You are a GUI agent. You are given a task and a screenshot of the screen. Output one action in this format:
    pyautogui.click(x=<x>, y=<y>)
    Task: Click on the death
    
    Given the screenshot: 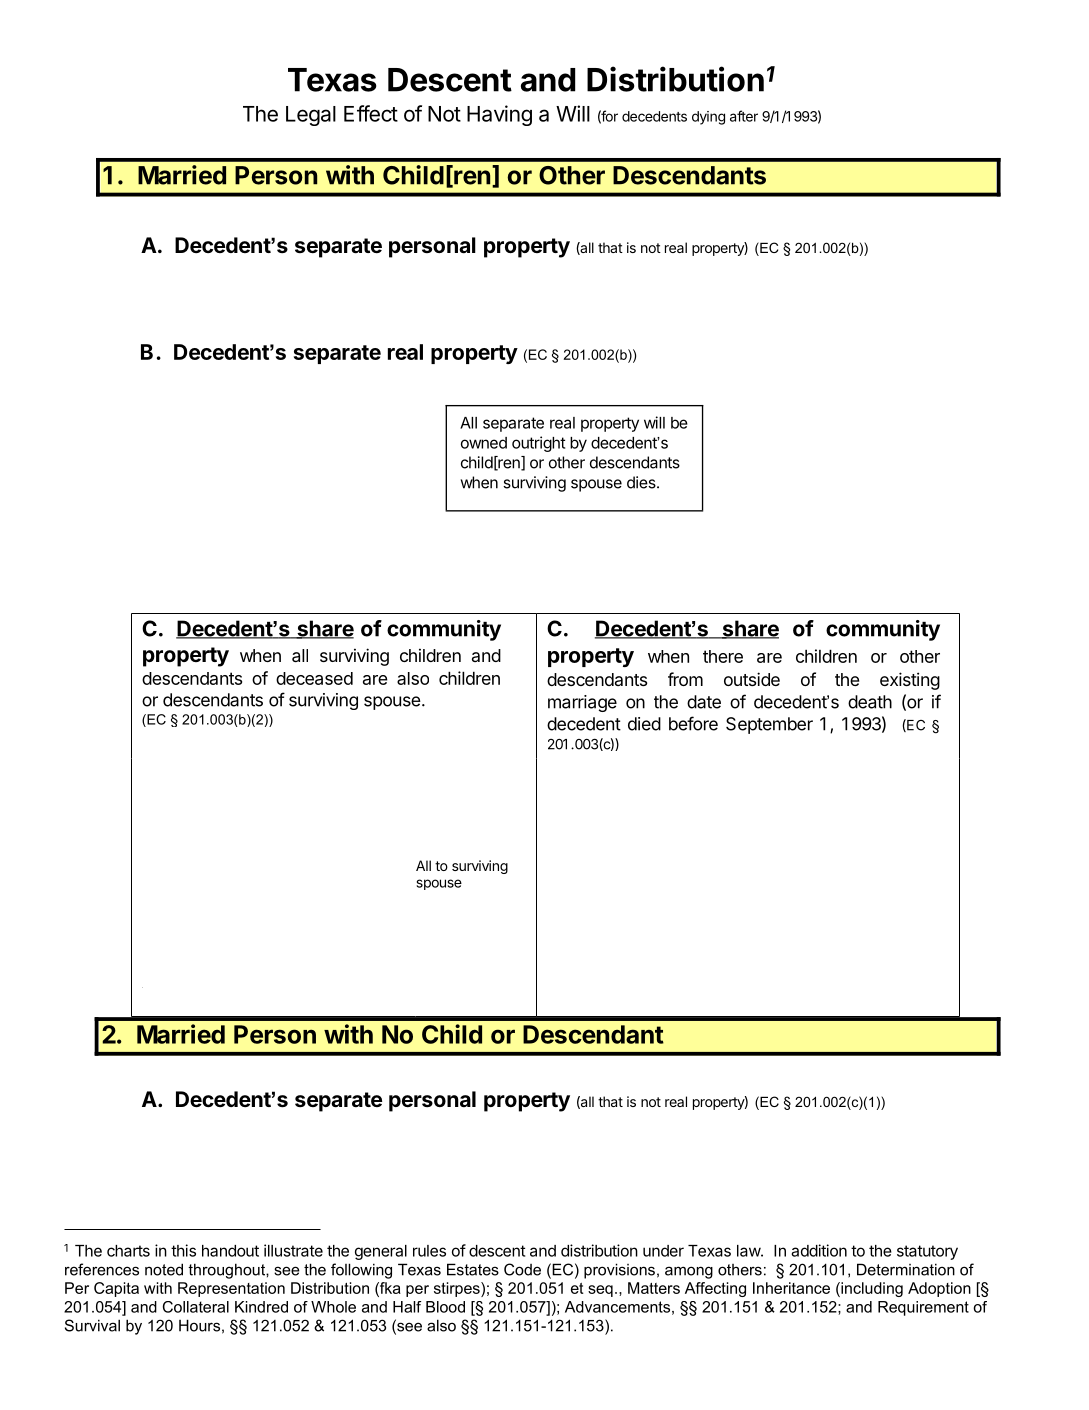 What is the action you would take?
    pyautogui.click(x=870, y=702)
